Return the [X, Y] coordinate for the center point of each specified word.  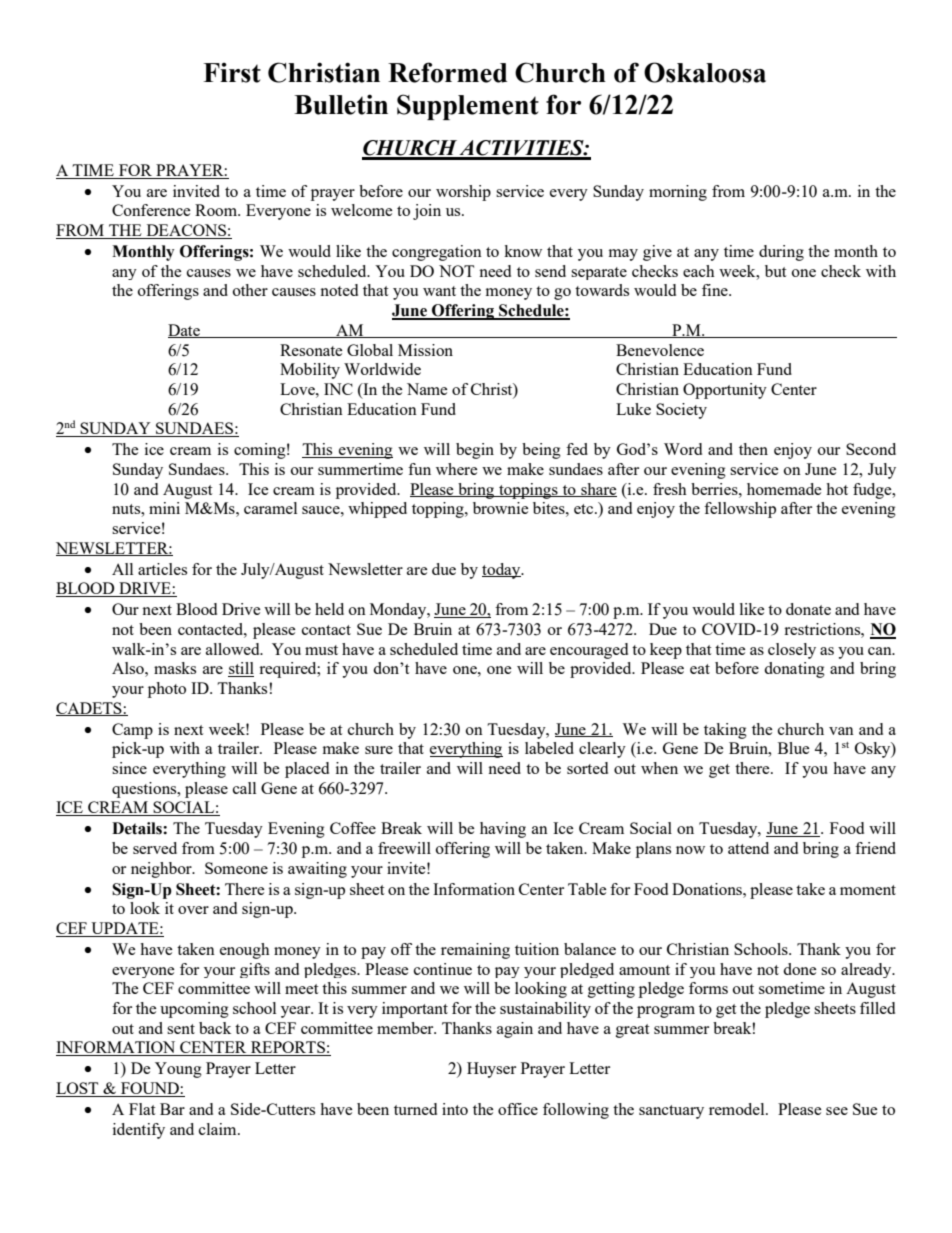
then [753, 449]
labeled [549, 748]
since [129, 768]
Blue [794, 748]
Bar [172, 1109]
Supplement [468, 107]
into [455, 1109]
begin [475, 451]
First [232, 73]
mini [164, 508]
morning [678, 193]
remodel [738, 1109]
